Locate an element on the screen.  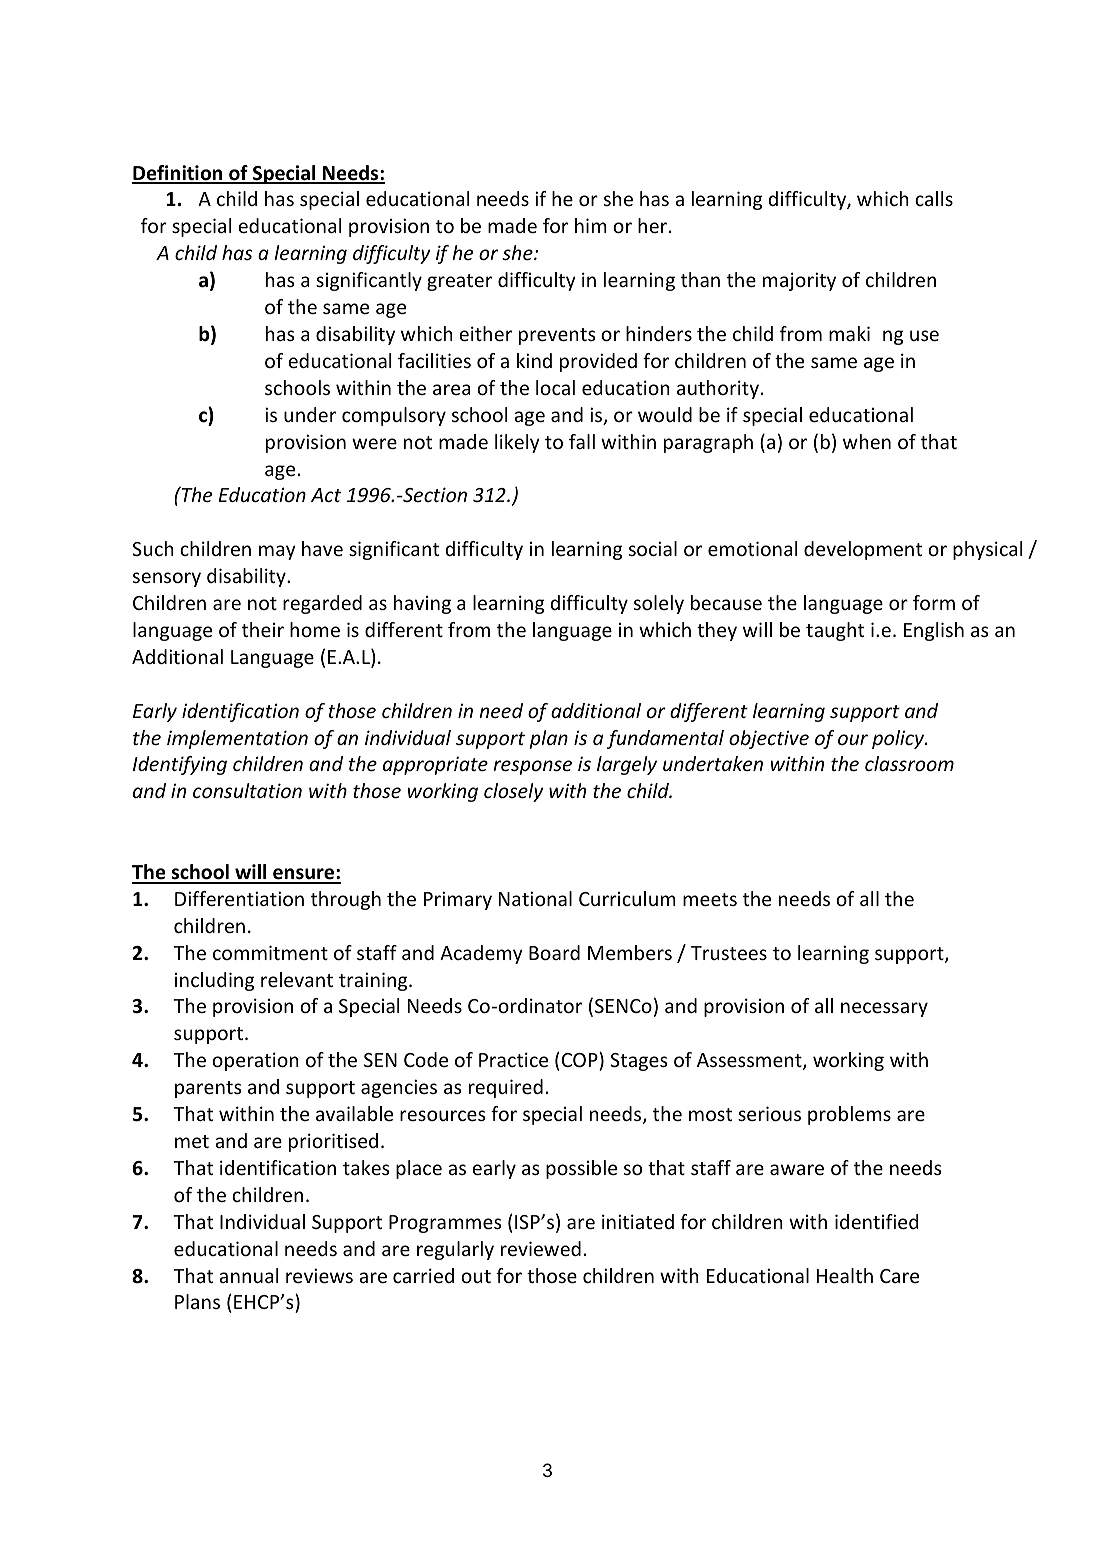
may is located at coordinates (277, 552).
